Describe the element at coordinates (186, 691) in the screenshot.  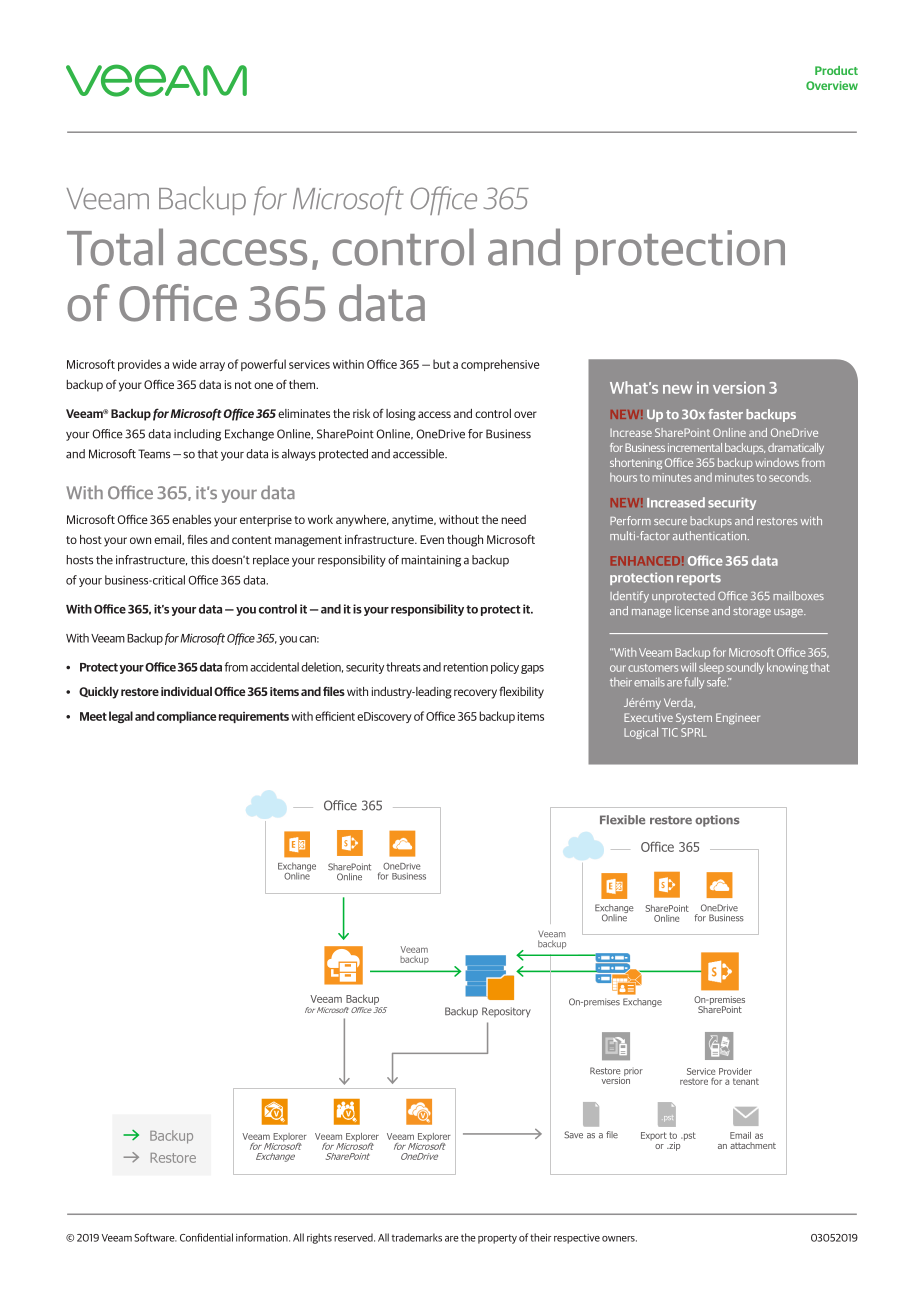
I see `individual` at that location.
